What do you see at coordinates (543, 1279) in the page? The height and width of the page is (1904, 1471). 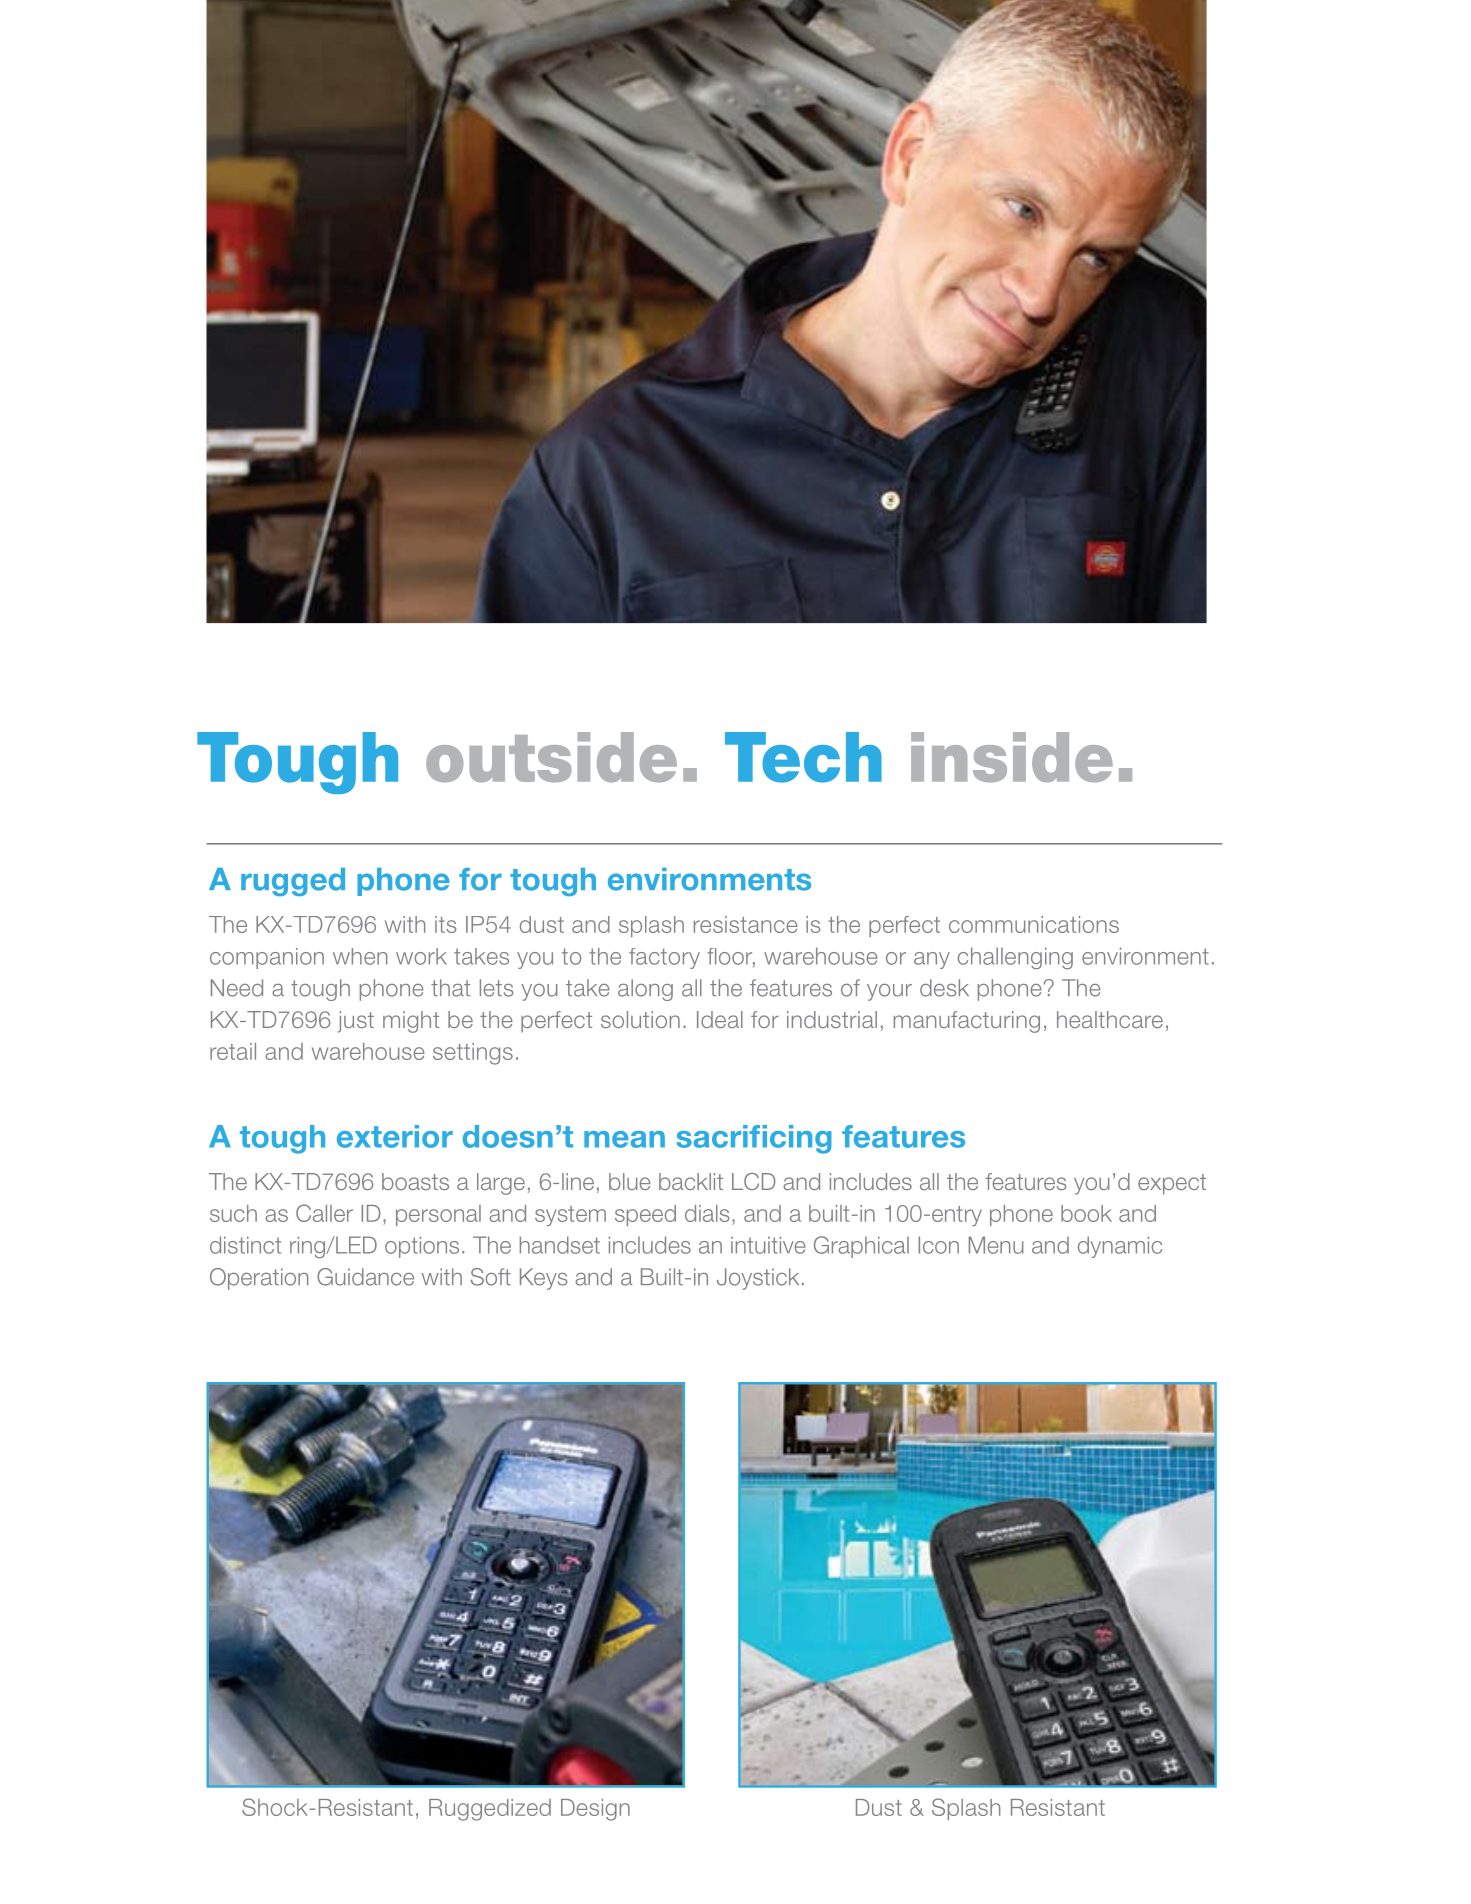 I see `Keys` at bounding box center [543, 1279].
